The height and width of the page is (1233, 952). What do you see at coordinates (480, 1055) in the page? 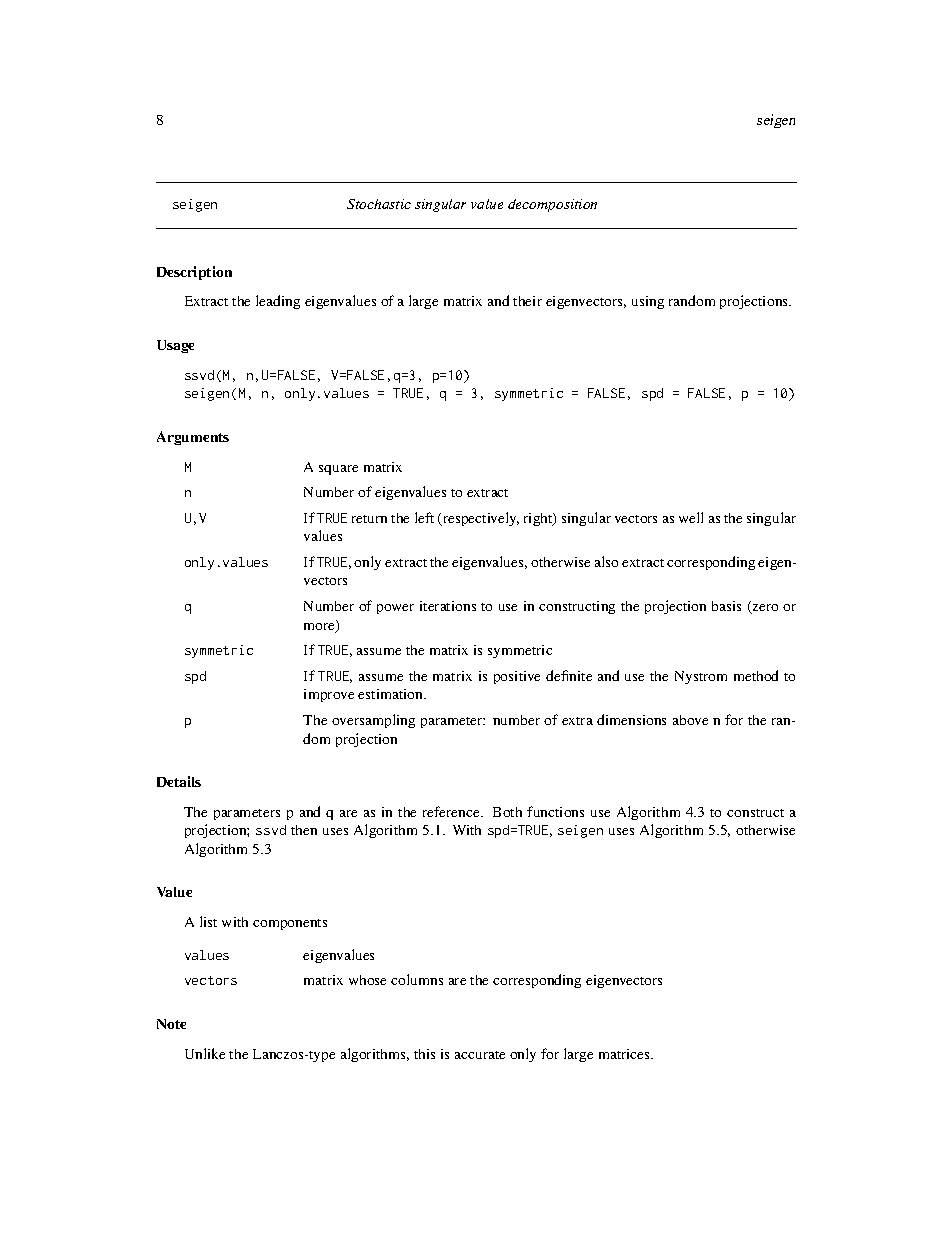
I see `accurate` at bounding box center [480, 1055].
